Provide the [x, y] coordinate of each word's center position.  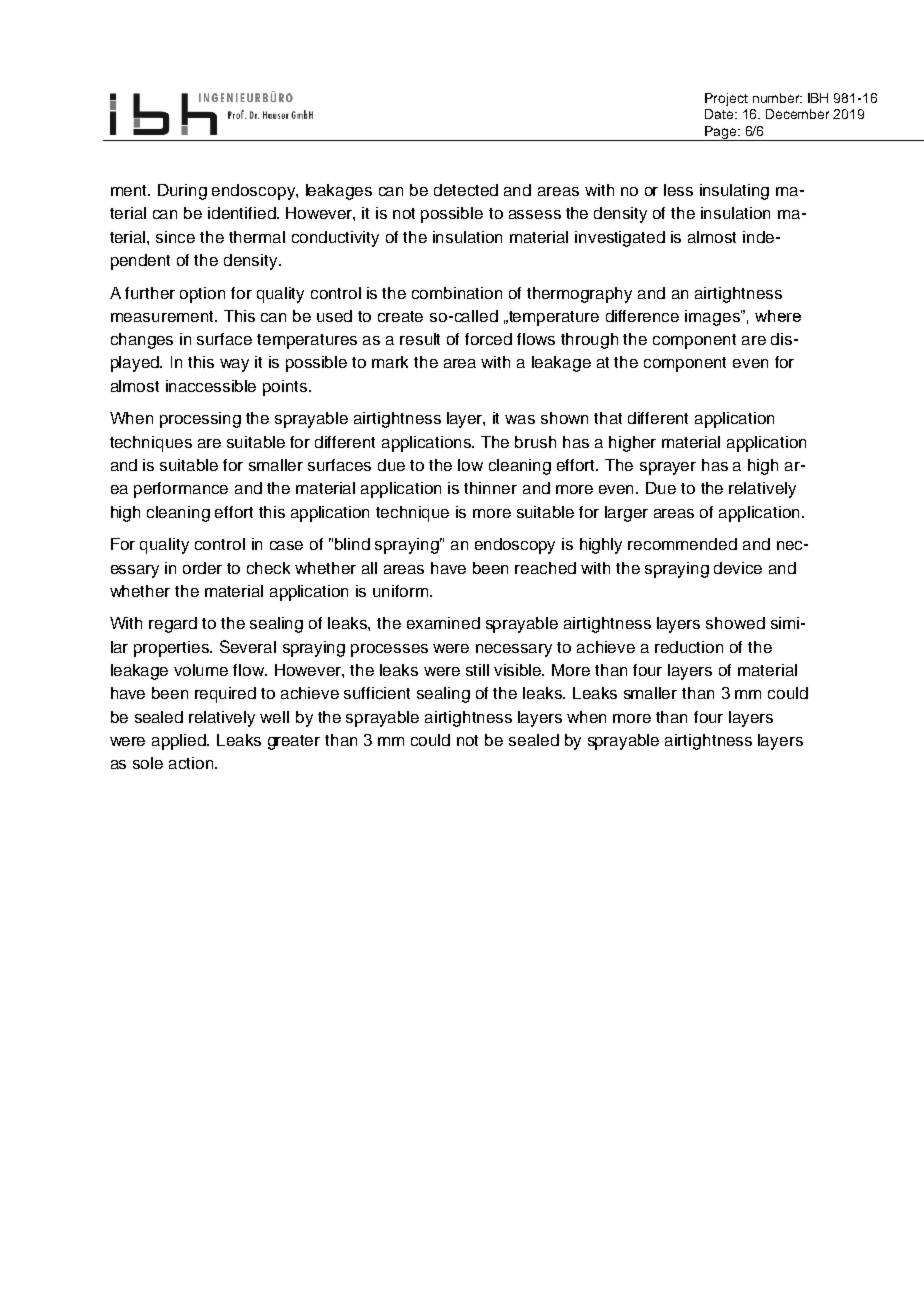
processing [200, 420]
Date [720, 114]
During [182, 192]
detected [466, 190]
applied [180, 742]
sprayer [668, 468]
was [520, 419]
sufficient [377, 693]
